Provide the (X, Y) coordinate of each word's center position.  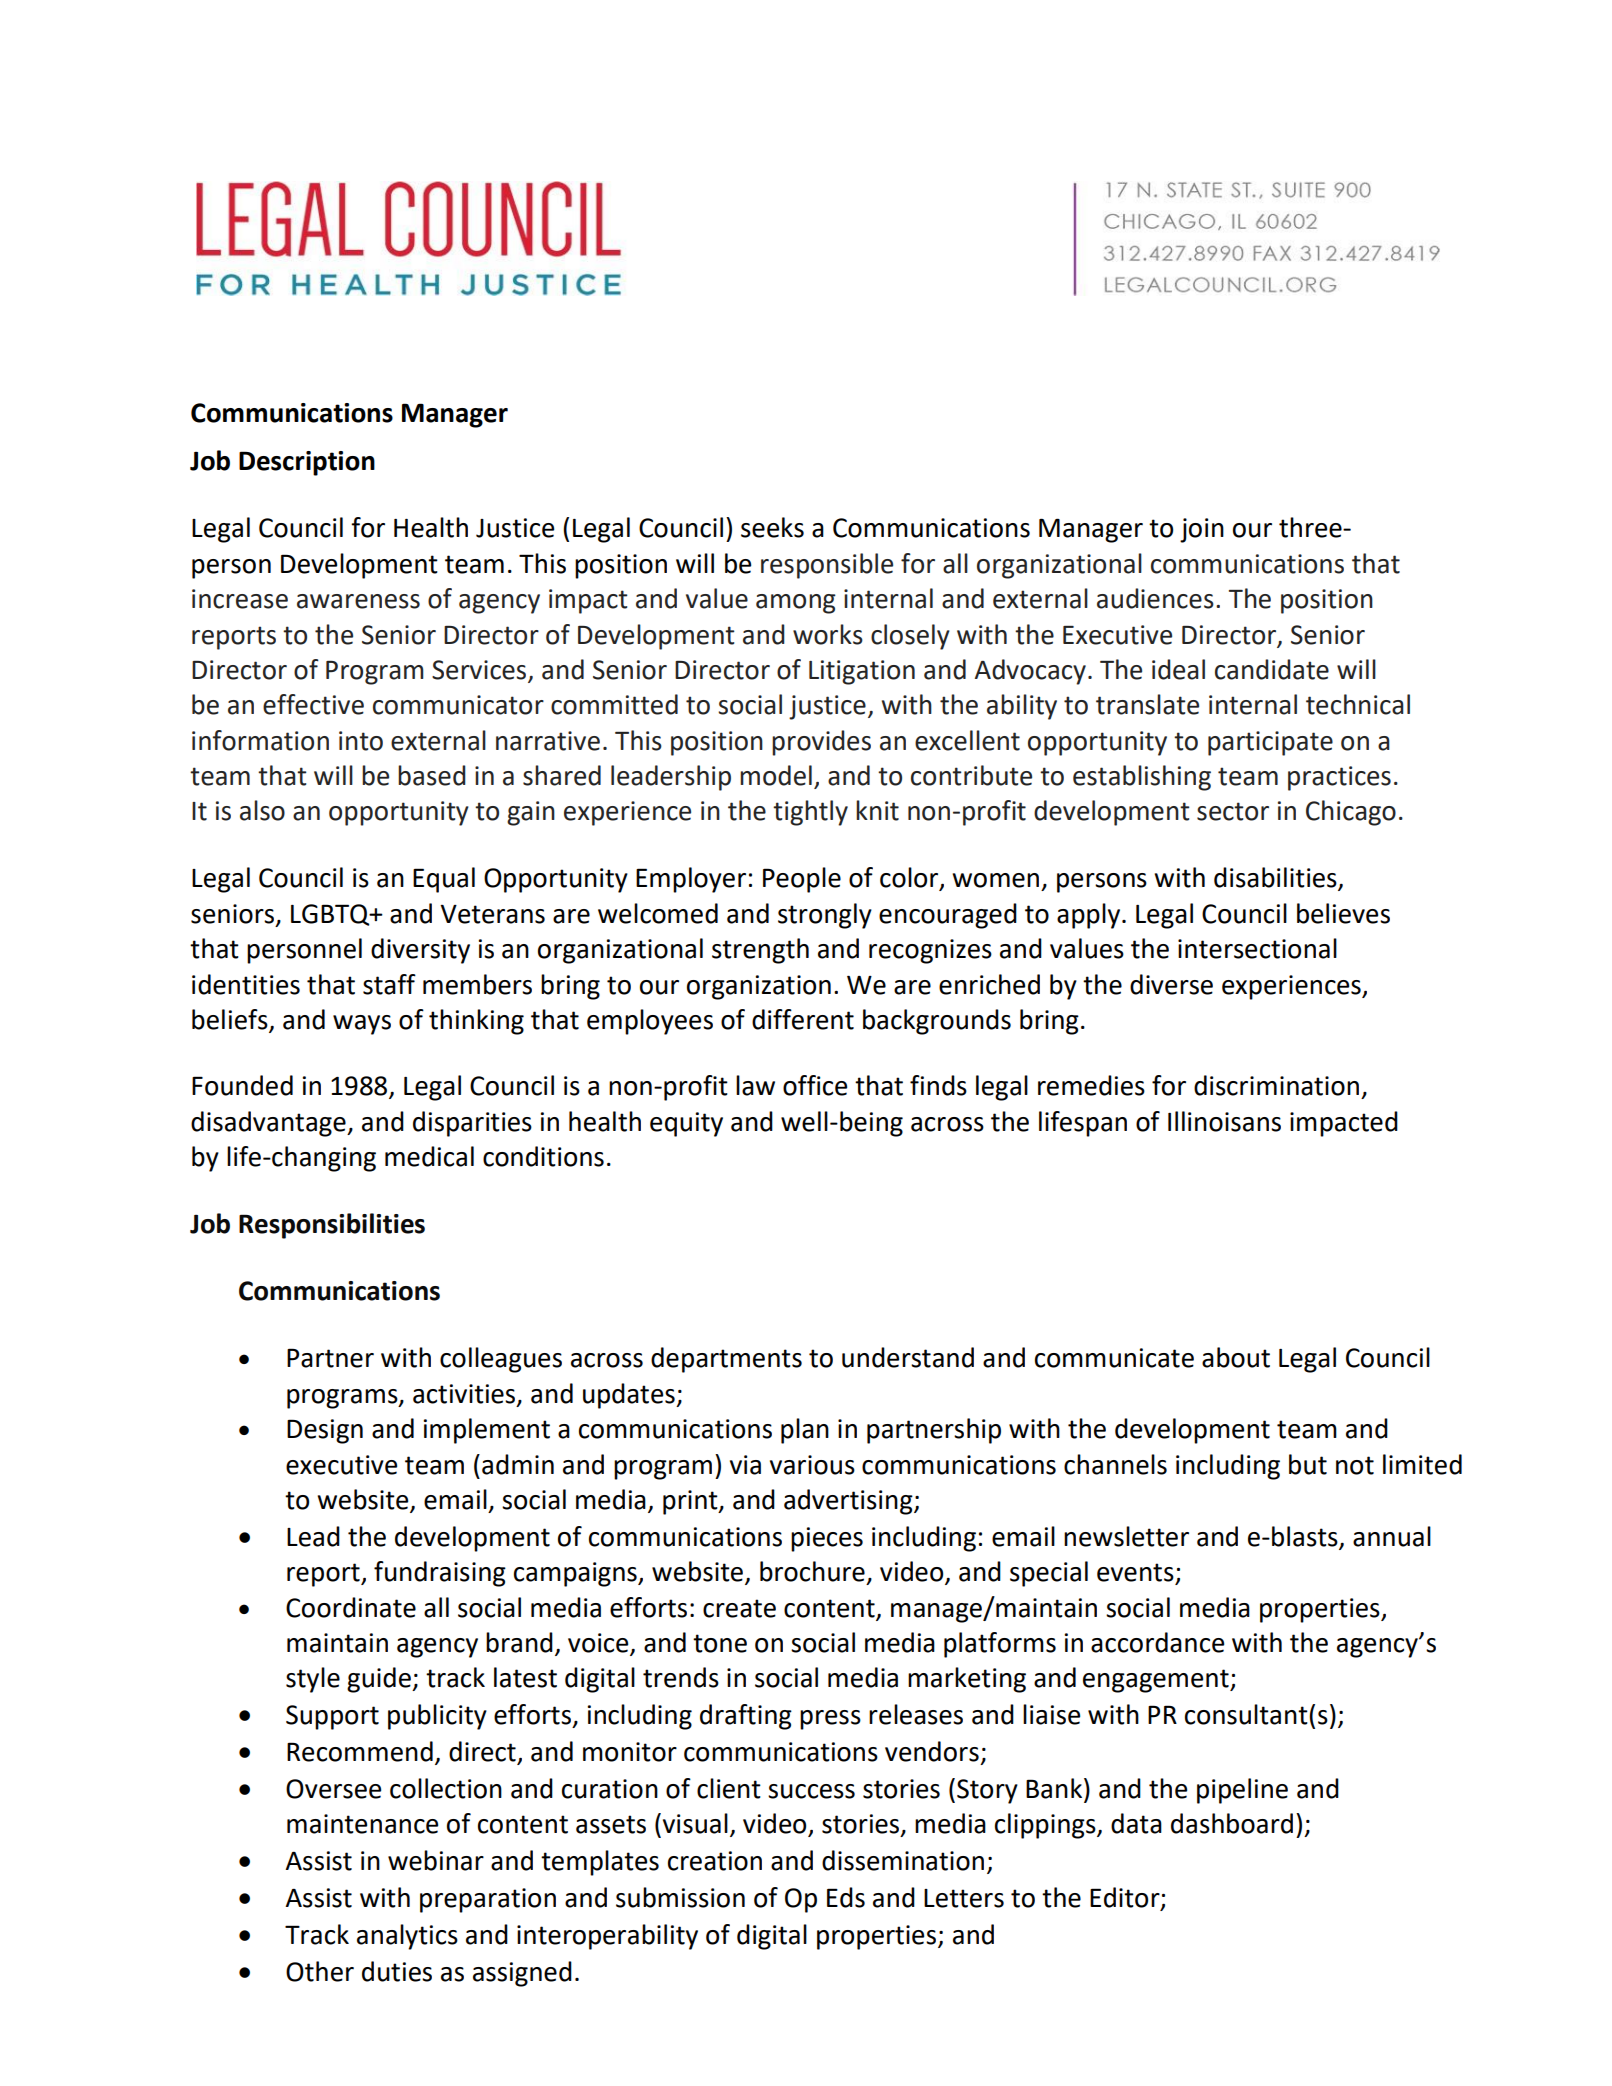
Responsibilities (332, 1226)
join (1202, 530)
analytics (407, 1937)
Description (307, 463)
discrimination (1276, 1085)
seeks (772, 527)
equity (686, 1124)
